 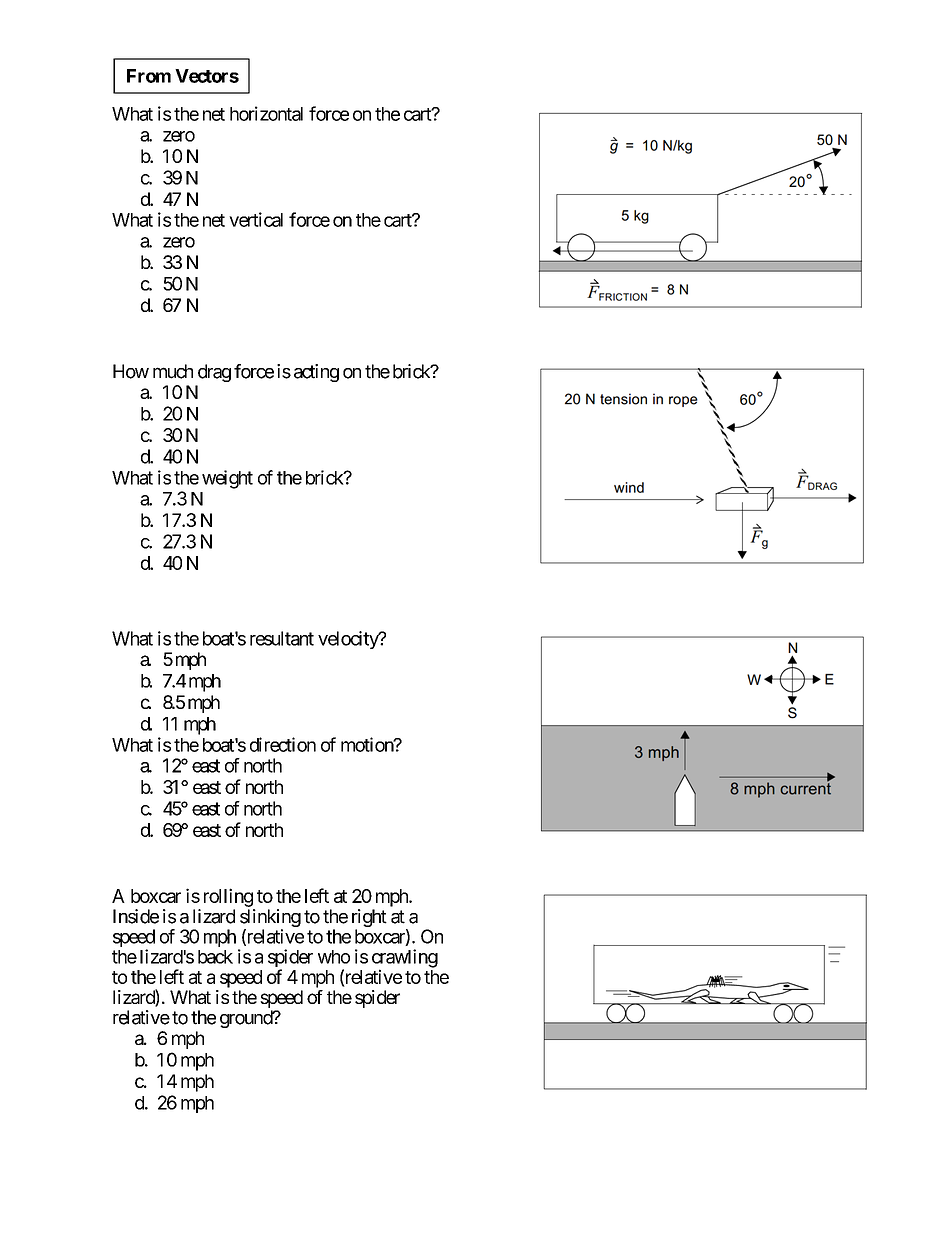 What do you see at coordinates (316, 373) in the screenshot?
I see `acting` at bounding box center [316, 373].
